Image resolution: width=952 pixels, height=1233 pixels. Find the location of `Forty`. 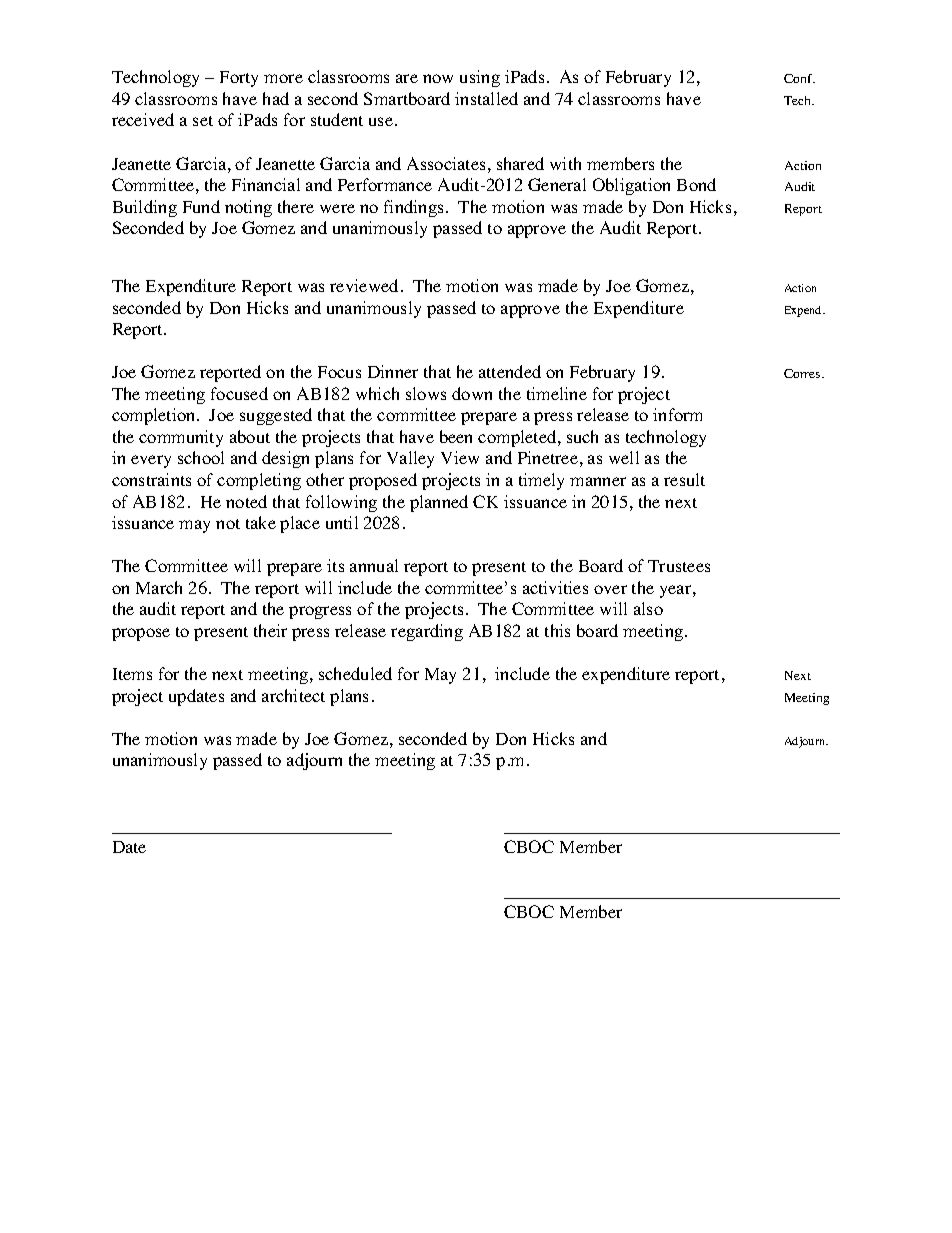

Forty is located at coordinates (239, 79).
